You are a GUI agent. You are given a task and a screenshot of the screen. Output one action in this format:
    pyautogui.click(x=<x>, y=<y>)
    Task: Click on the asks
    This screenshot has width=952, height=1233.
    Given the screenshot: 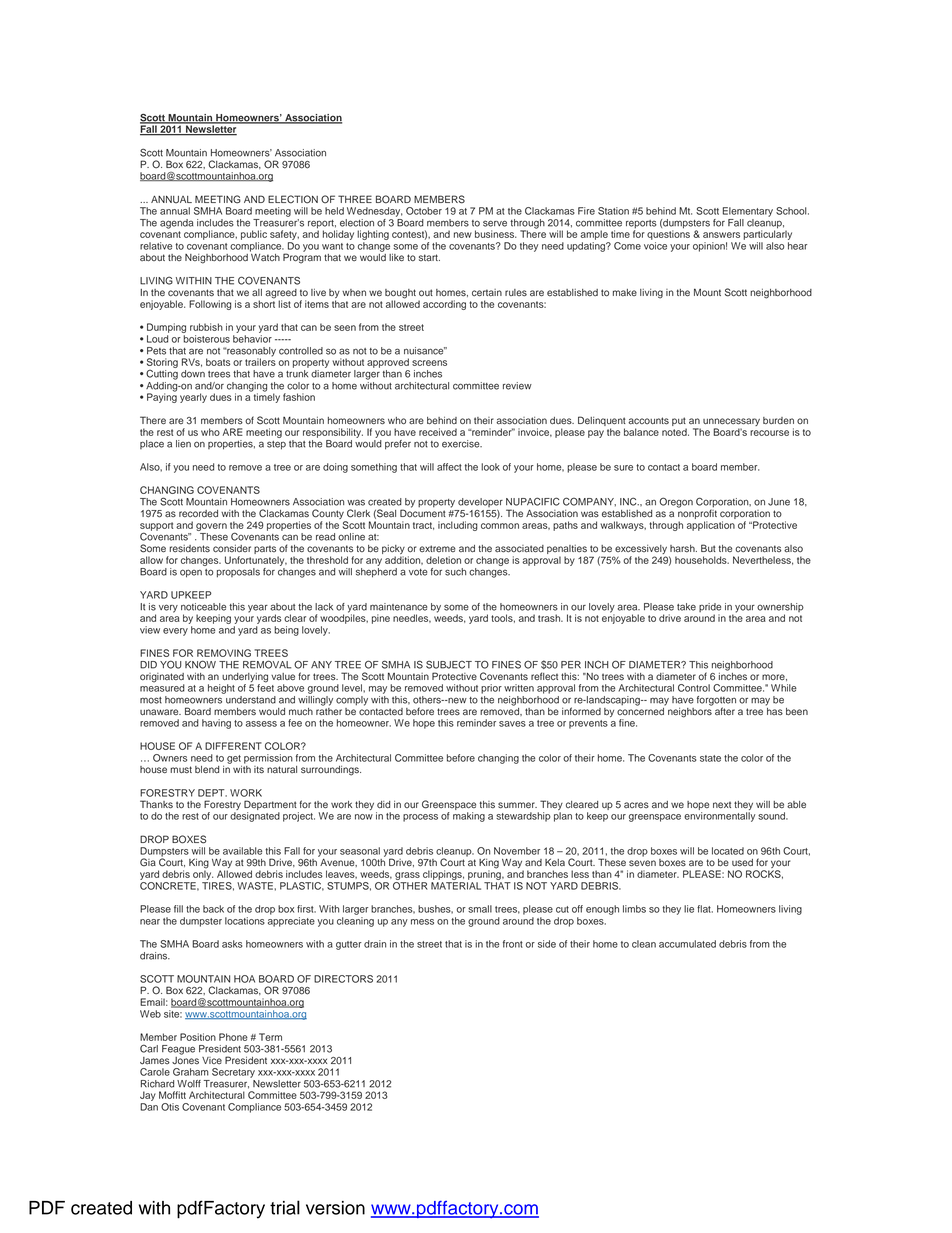 What is the action you would take?
    pyautogui.click(x=232, y=944)
